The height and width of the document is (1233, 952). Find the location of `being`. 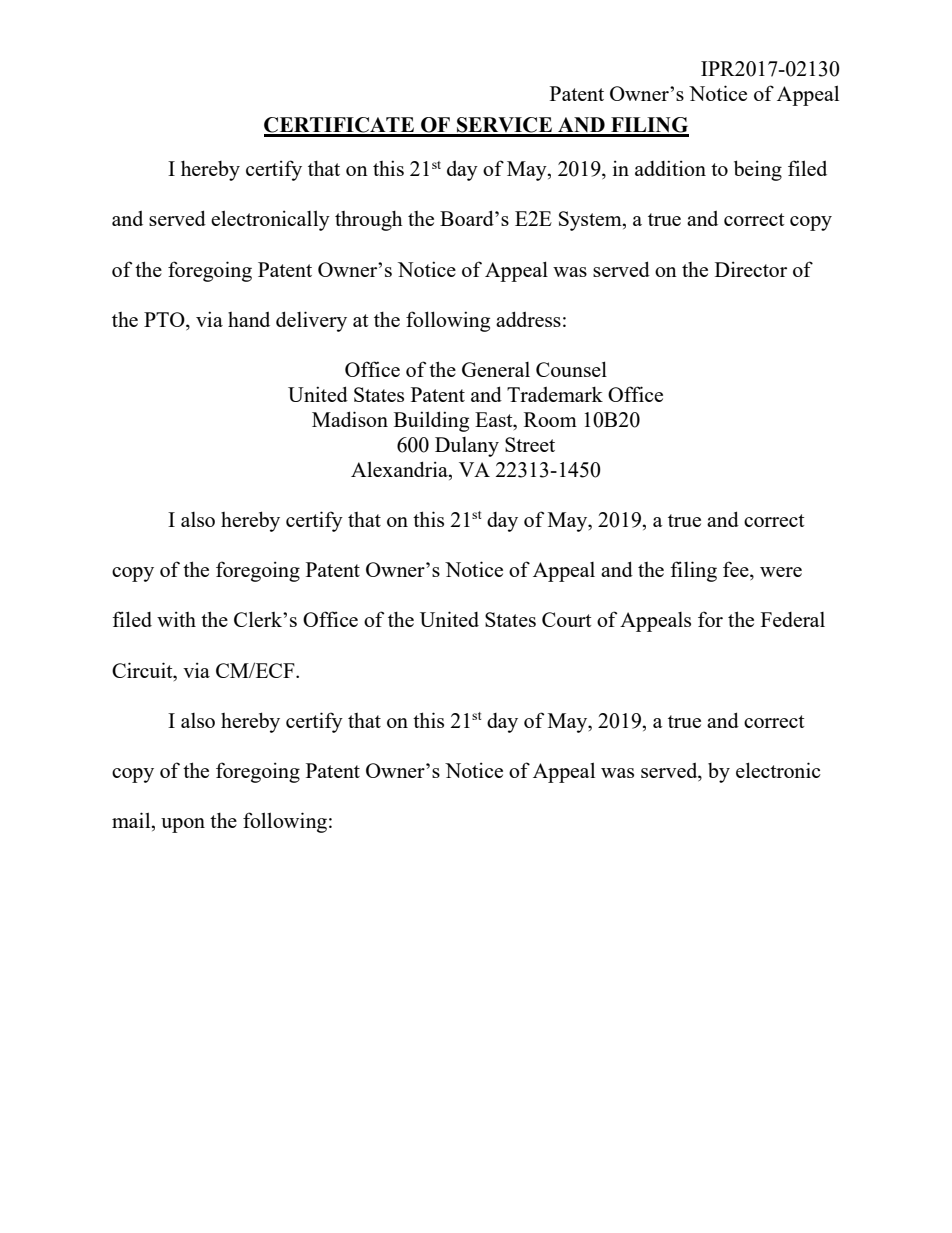

being is located at coordinates (758, 170).
